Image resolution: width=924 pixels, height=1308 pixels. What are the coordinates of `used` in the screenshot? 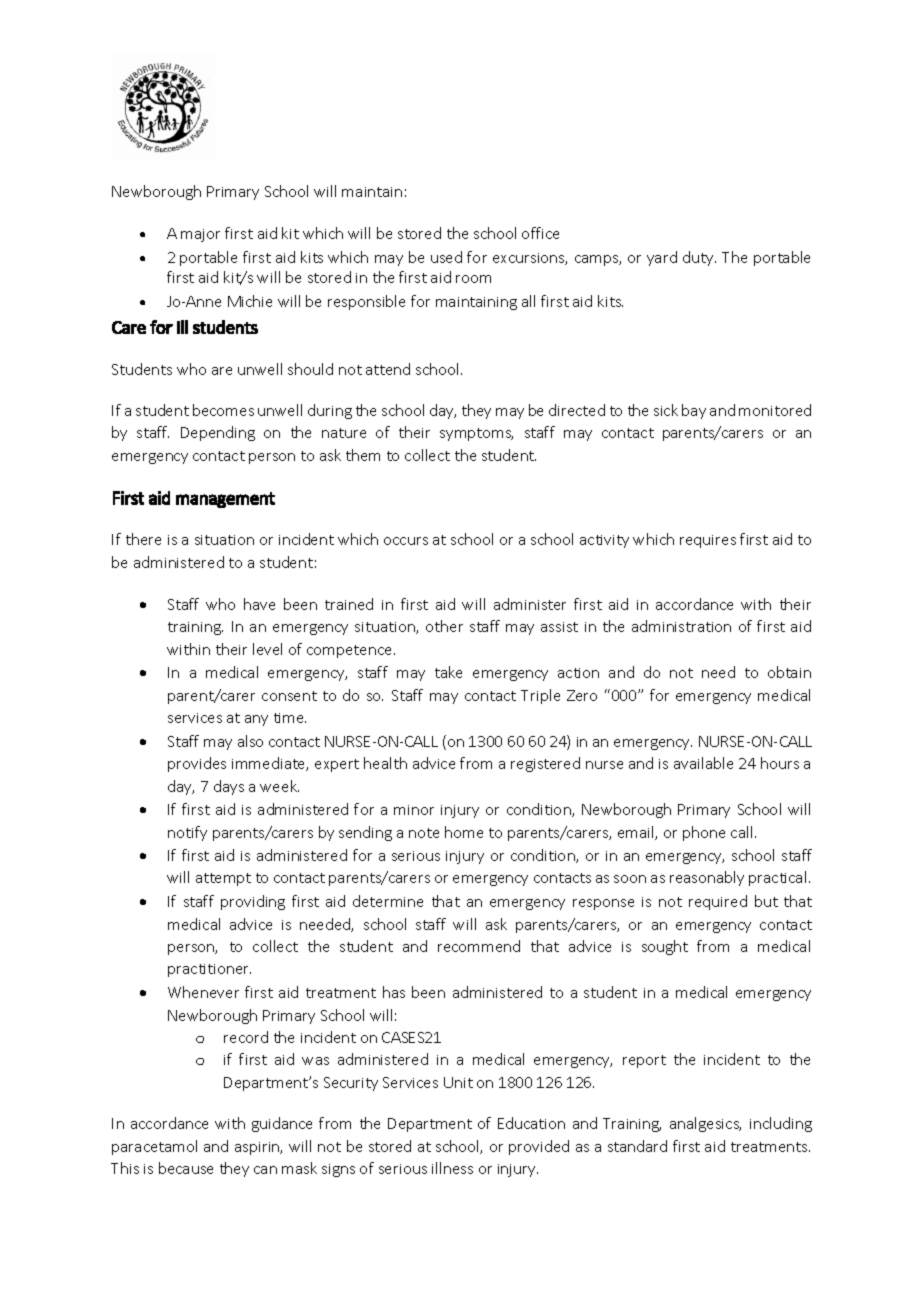 It's located at (446, 257).
